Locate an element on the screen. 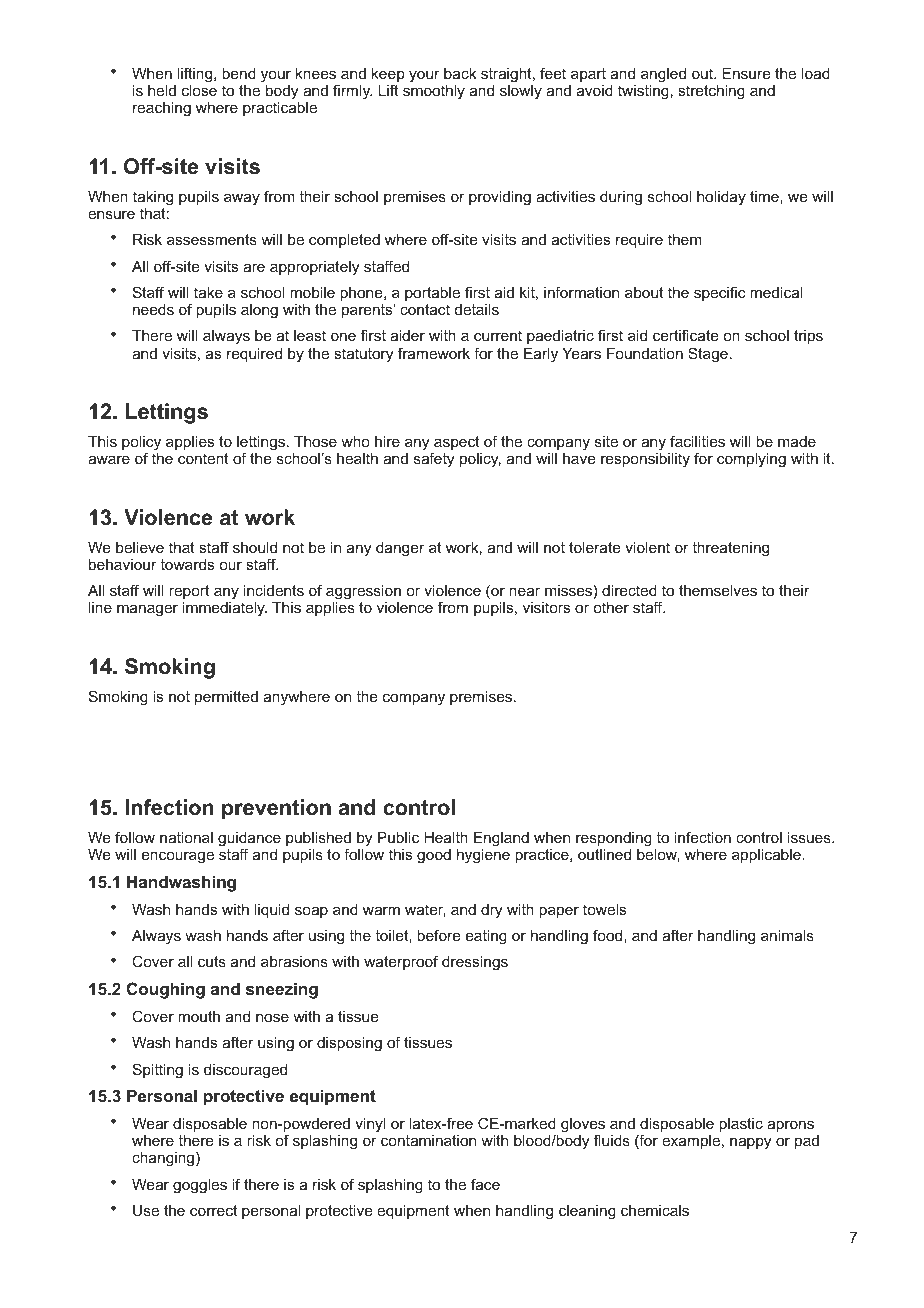  stretching is located at coordinates (711, 92).
